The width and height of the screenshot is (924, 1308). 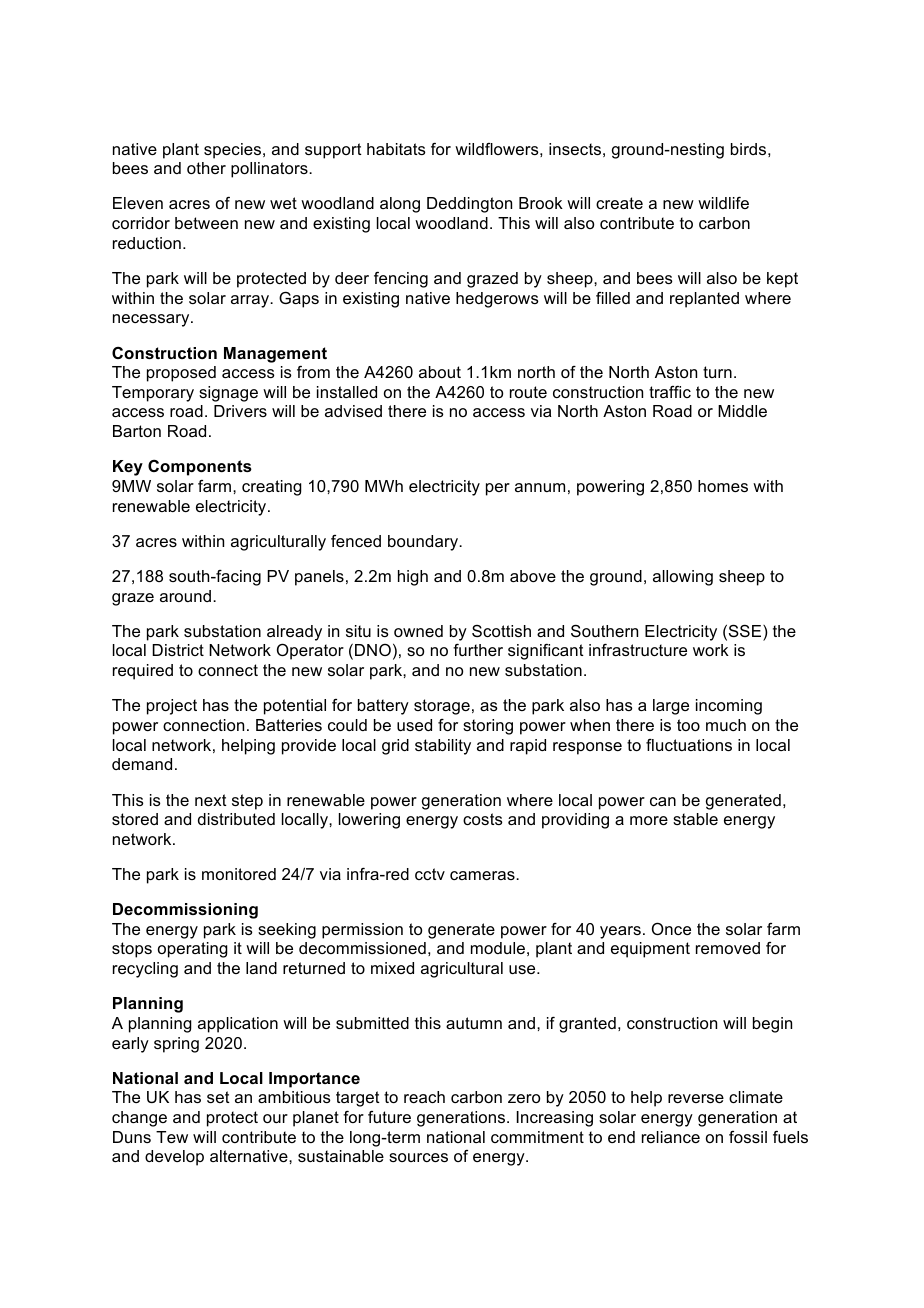 I want to click on habitats, so click(x=396, y=149).
